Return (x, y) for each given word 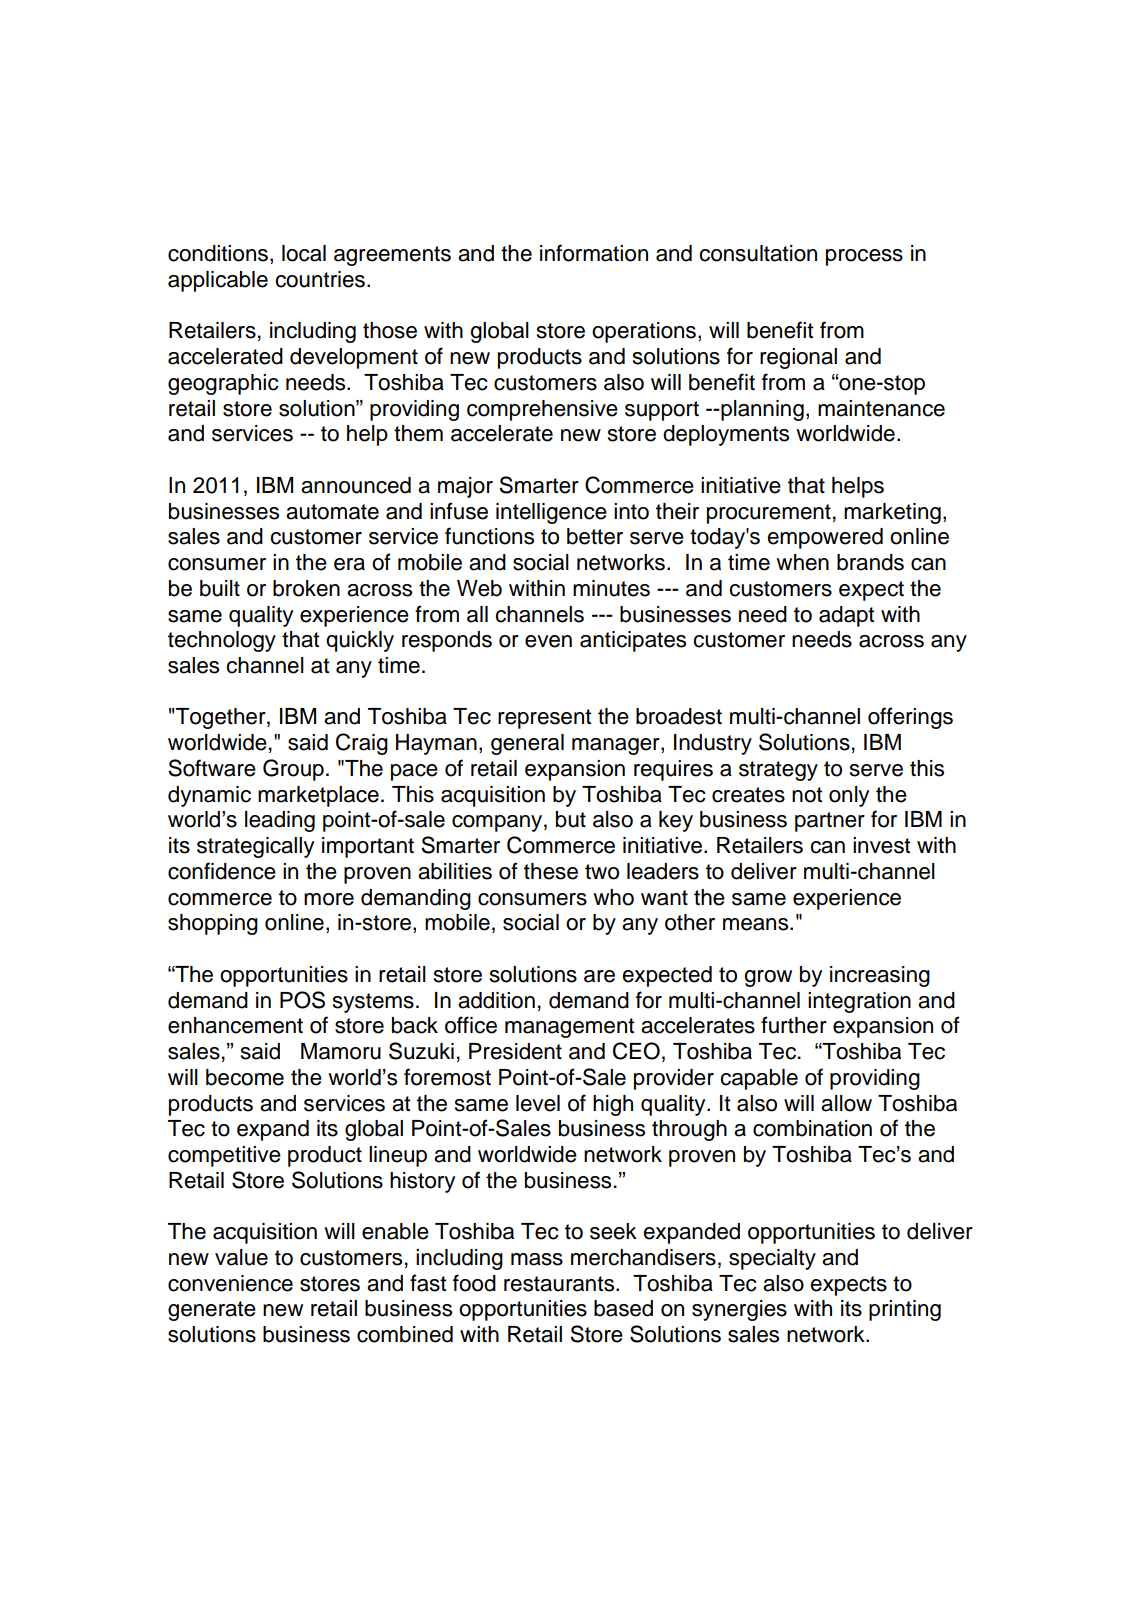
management (570, 1028)
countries (320, 279)
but (571, 819)
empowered (825, 538)
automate (332, 512)
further (794, 1025)
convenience (230, 1283)
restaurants (560, 1284)
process (864, 257)
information (594, 253)
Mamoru (341, 1051)
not (807, 795)
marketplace (318, 796)
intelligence (551, 513)
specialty (772, 1259)
